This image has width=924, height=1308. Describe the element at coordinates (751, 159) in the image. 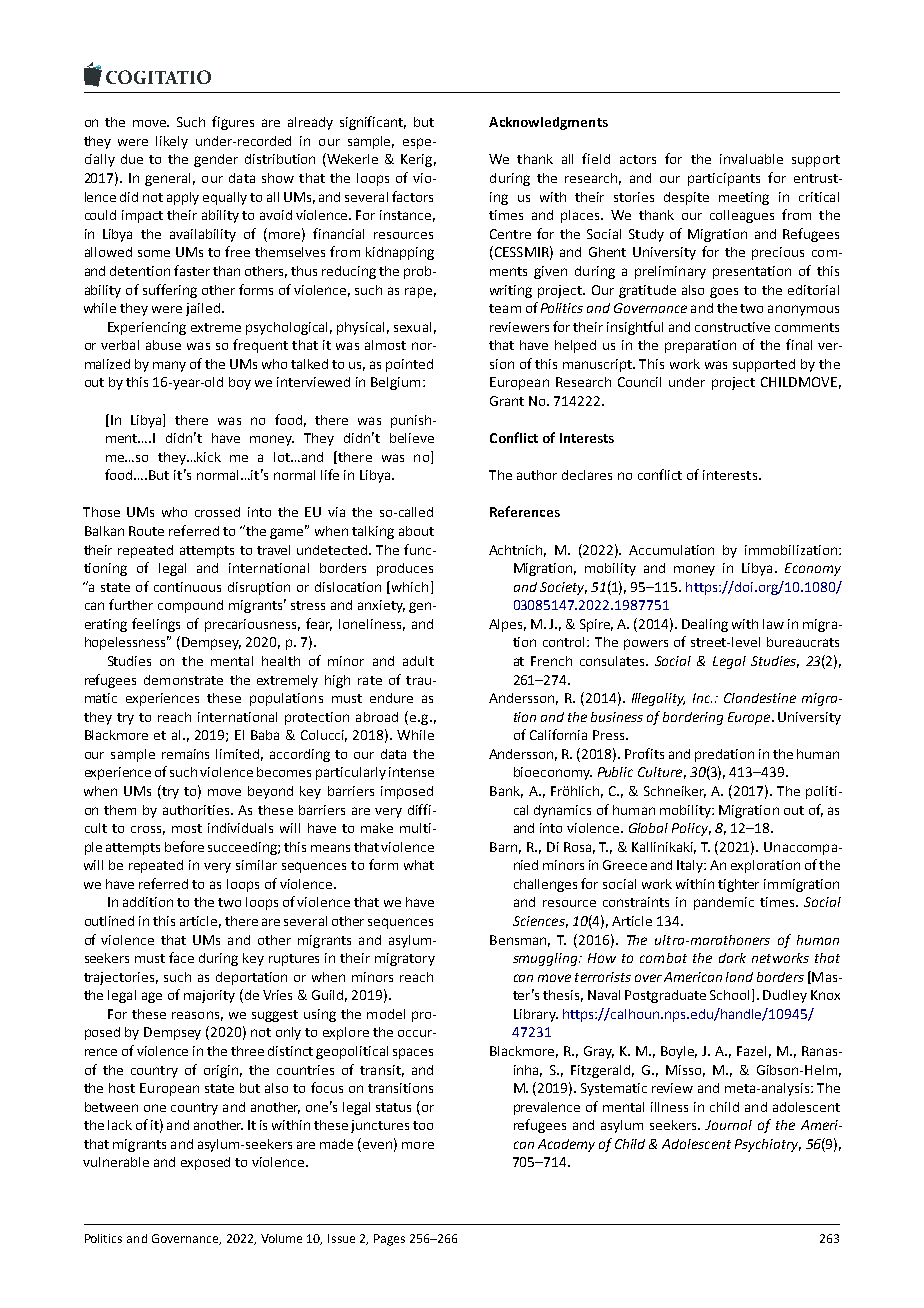

I see `invaluable` at that location.
